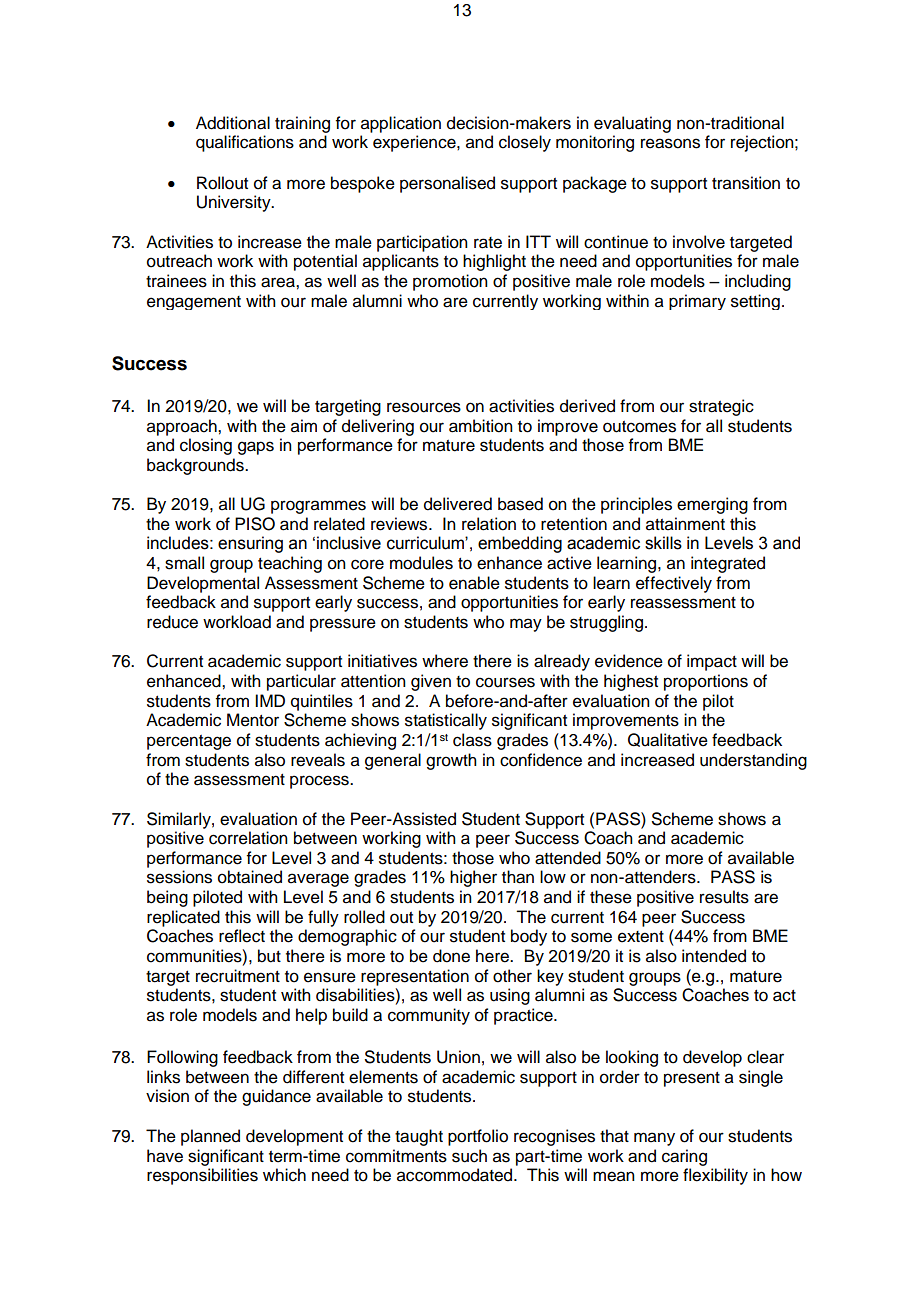 The image size is (924, 1307). What do you see at coordinates (712, 662) in the screenshot?
I see `impact` at bounding box center [712, 662].
